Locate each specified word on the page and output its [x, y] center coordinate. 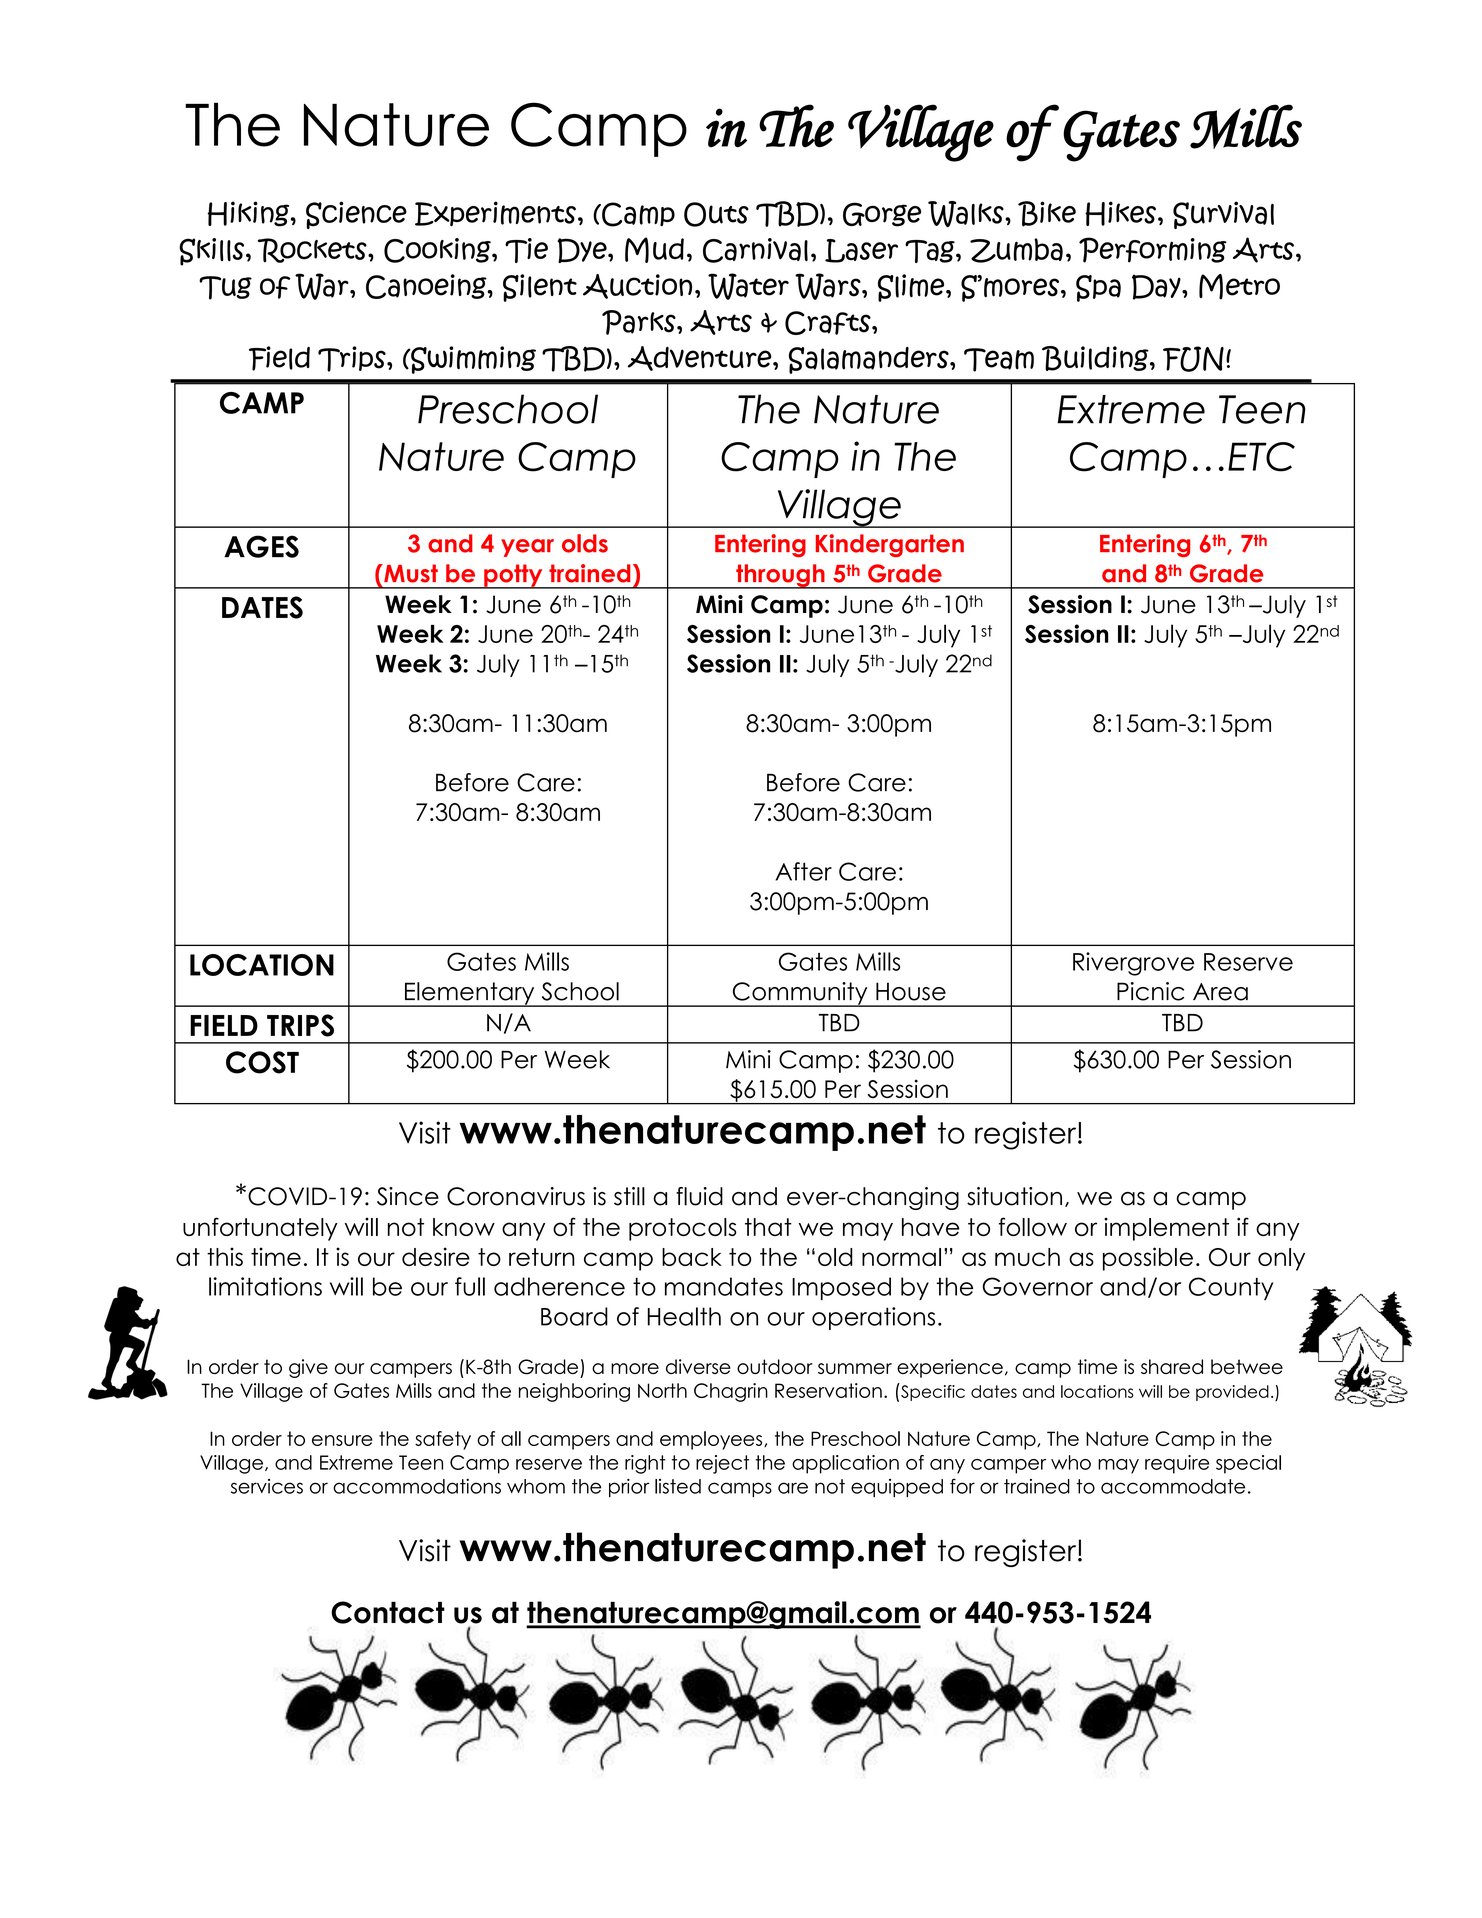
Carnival [755, 250]
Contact [388, 1612]
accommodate [1173, 1486]
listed [678, 1486]
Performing [1153, 250]
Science [356, 215]
